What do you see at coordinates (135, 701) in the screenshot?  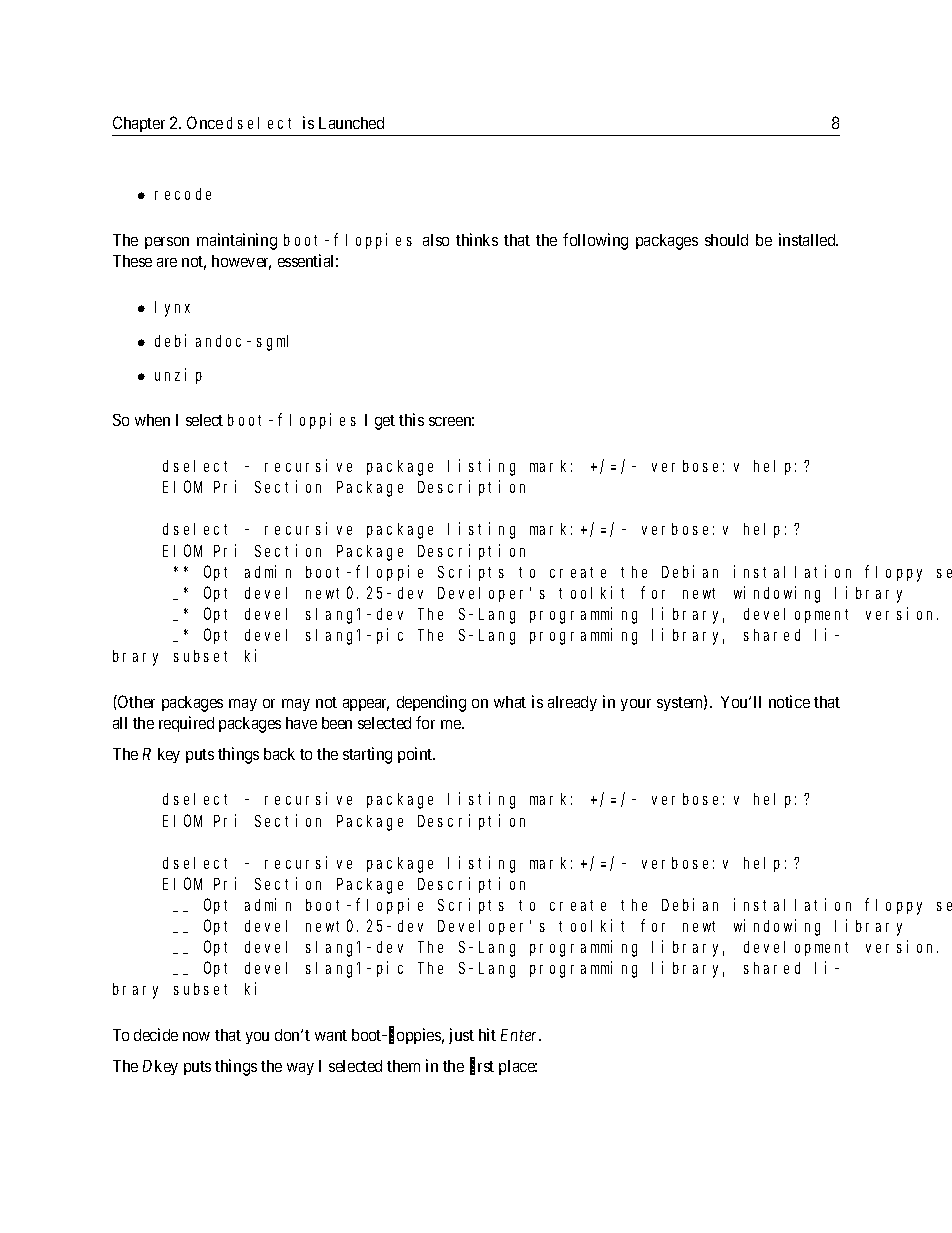 I see `Other` at bounding box center [135, 701].
